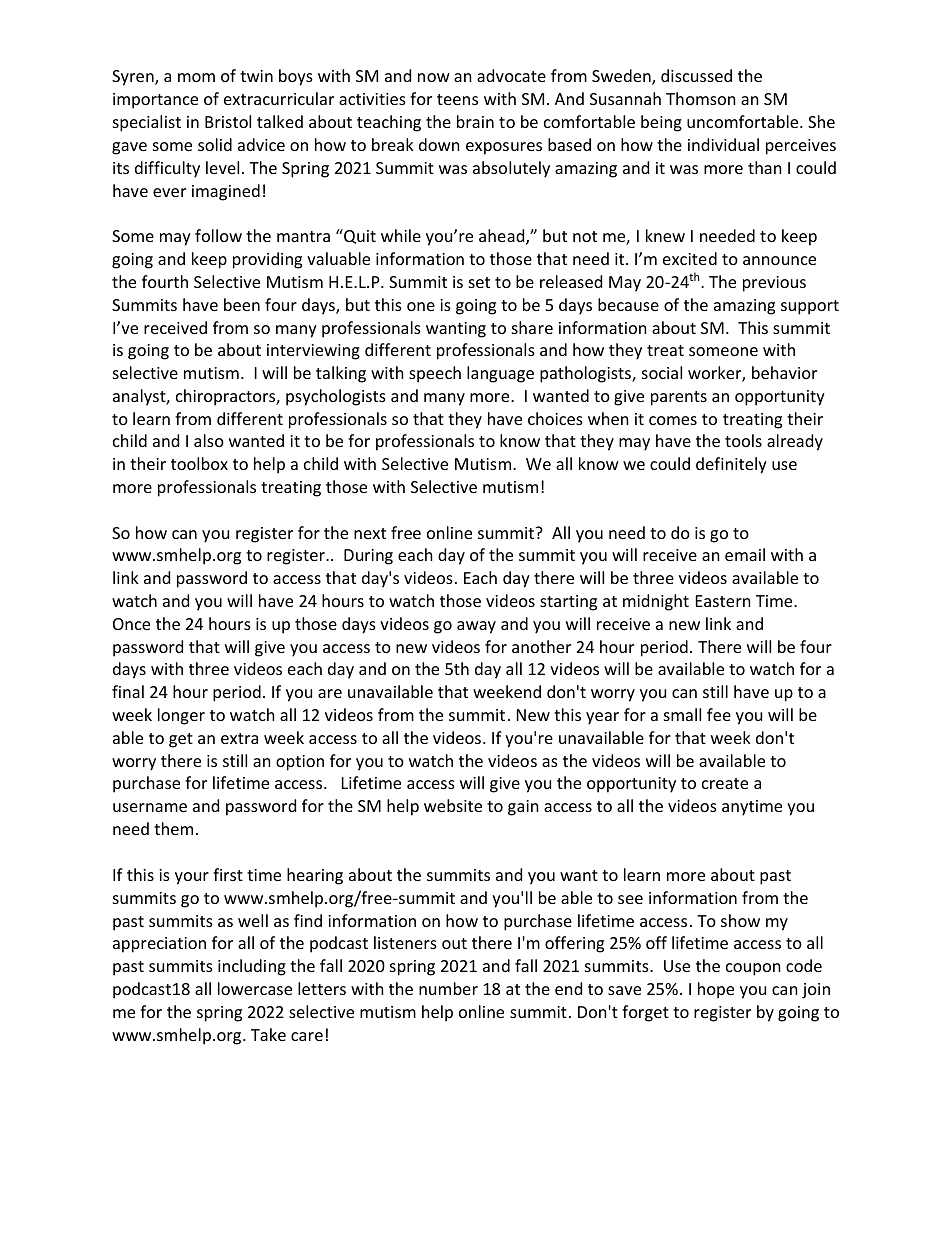 The image size is (952, 1233). What do you see at coordinates (453, 805) in the screenshot?
I see `website` at bounding box center [453, 805].
